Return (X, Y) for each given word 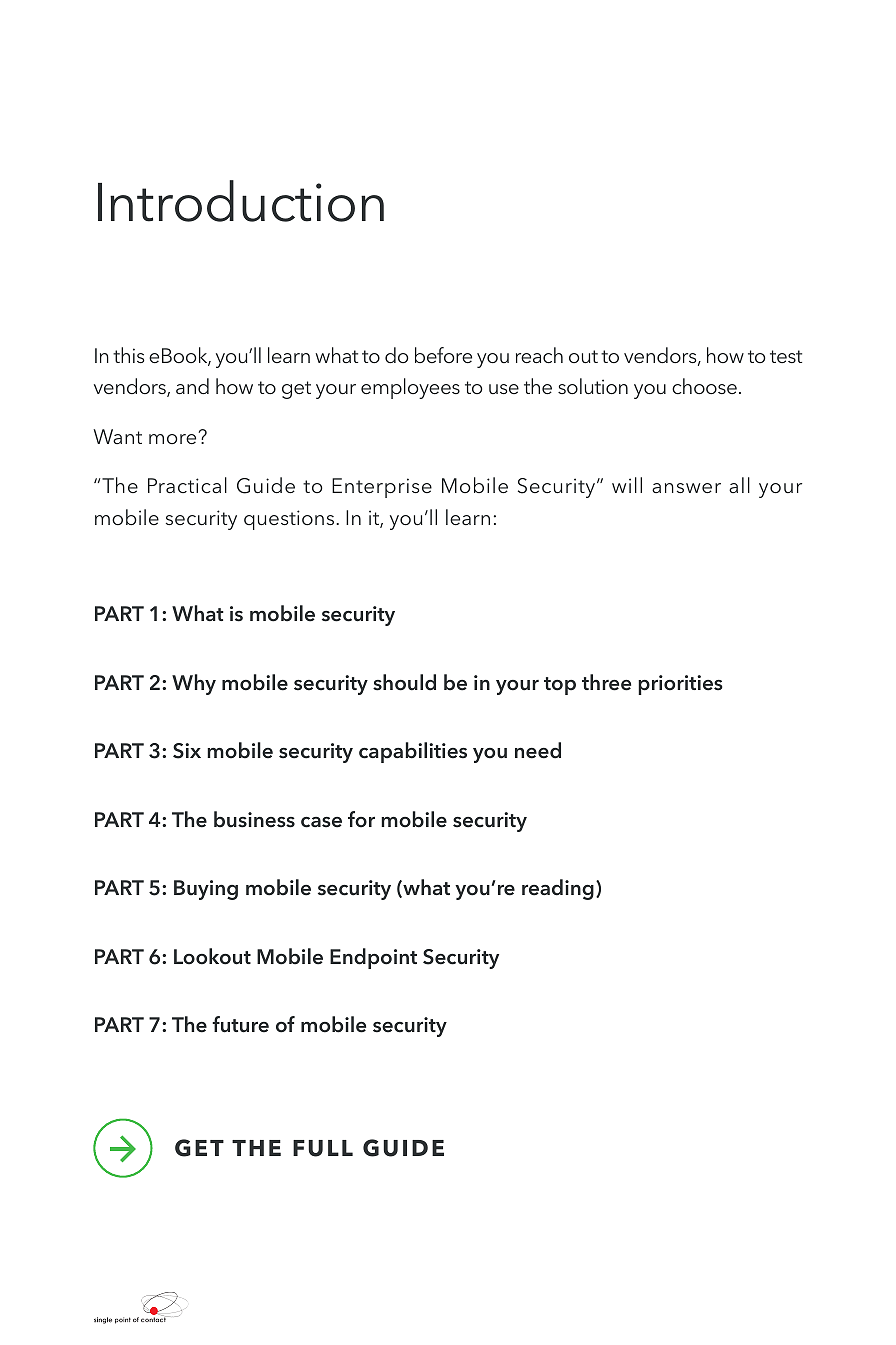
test (786, 356)
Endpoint (373, 958)
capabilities (413, 752)
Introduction (241, 201)
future (240, 1024)
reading (558, 889)
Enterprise (382, 488)
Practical (187, 485)
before (443, 355)
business (254, 819)
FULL (323, 1148)
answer (686, 488)
